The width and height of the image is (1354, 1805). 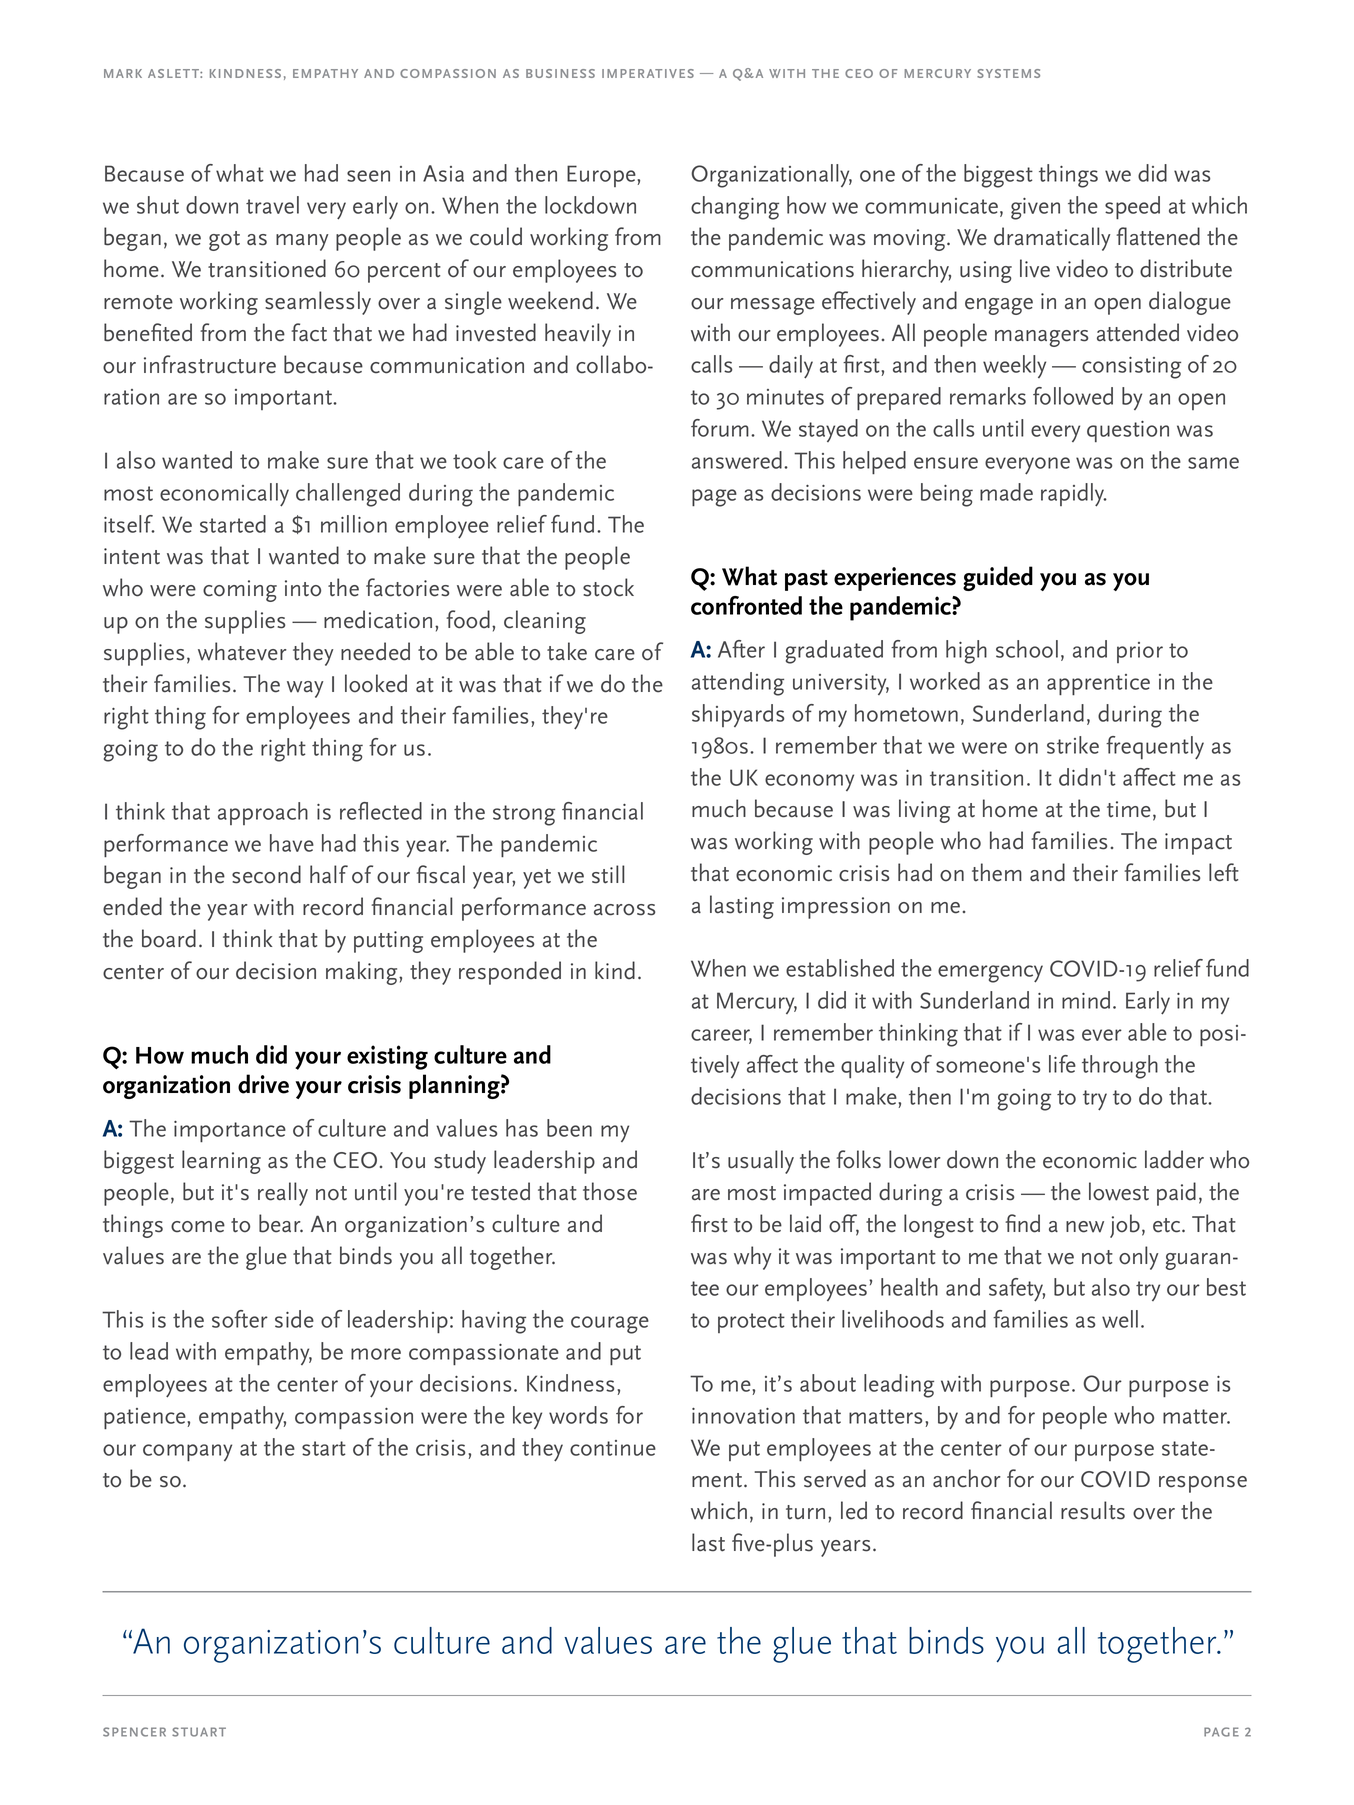 I want to click on lowest, so click(x=1119, y=1191).
